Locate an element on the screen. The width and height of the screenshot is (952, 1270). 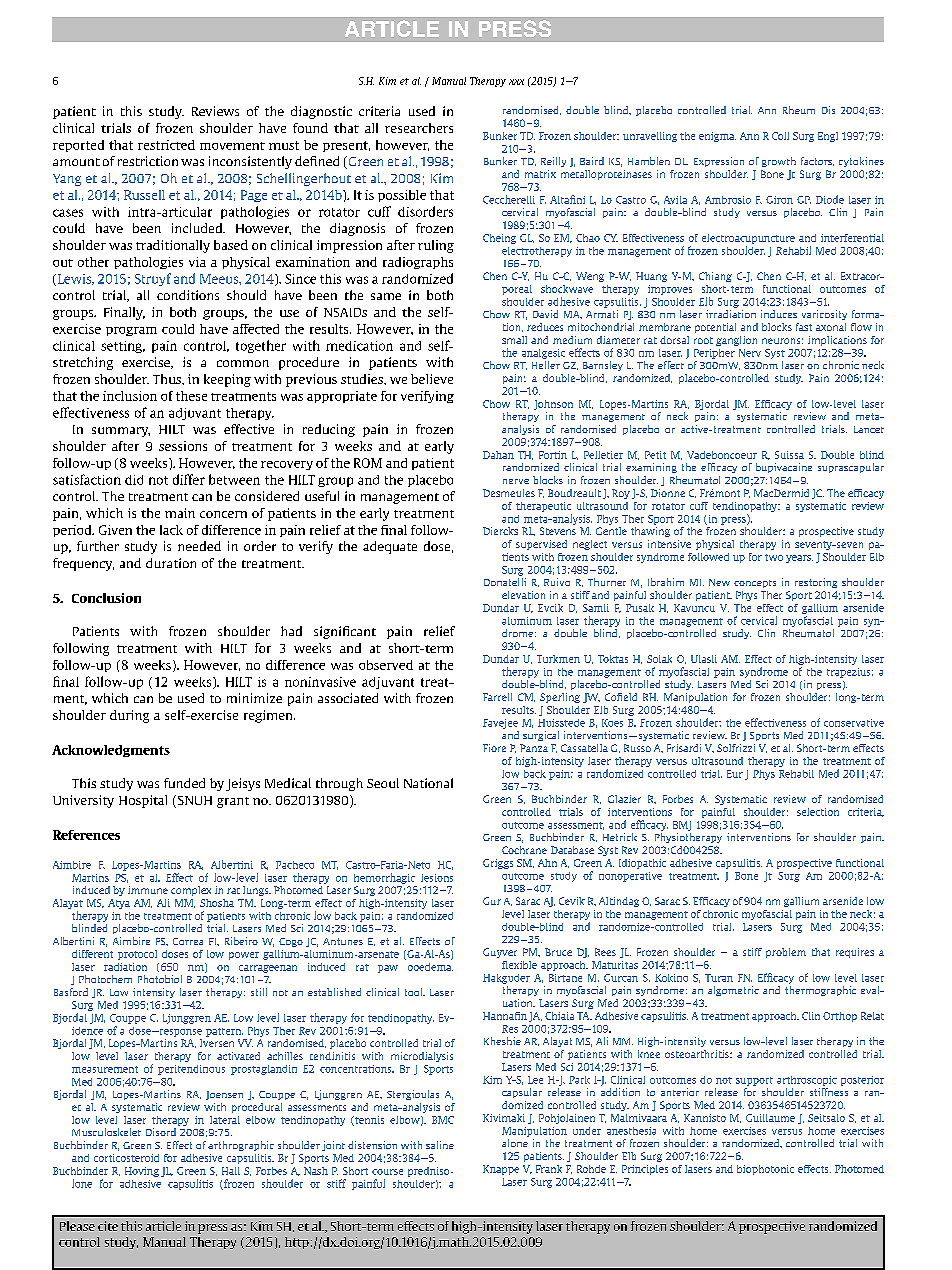
article is located at coordinates (163, 1226).
